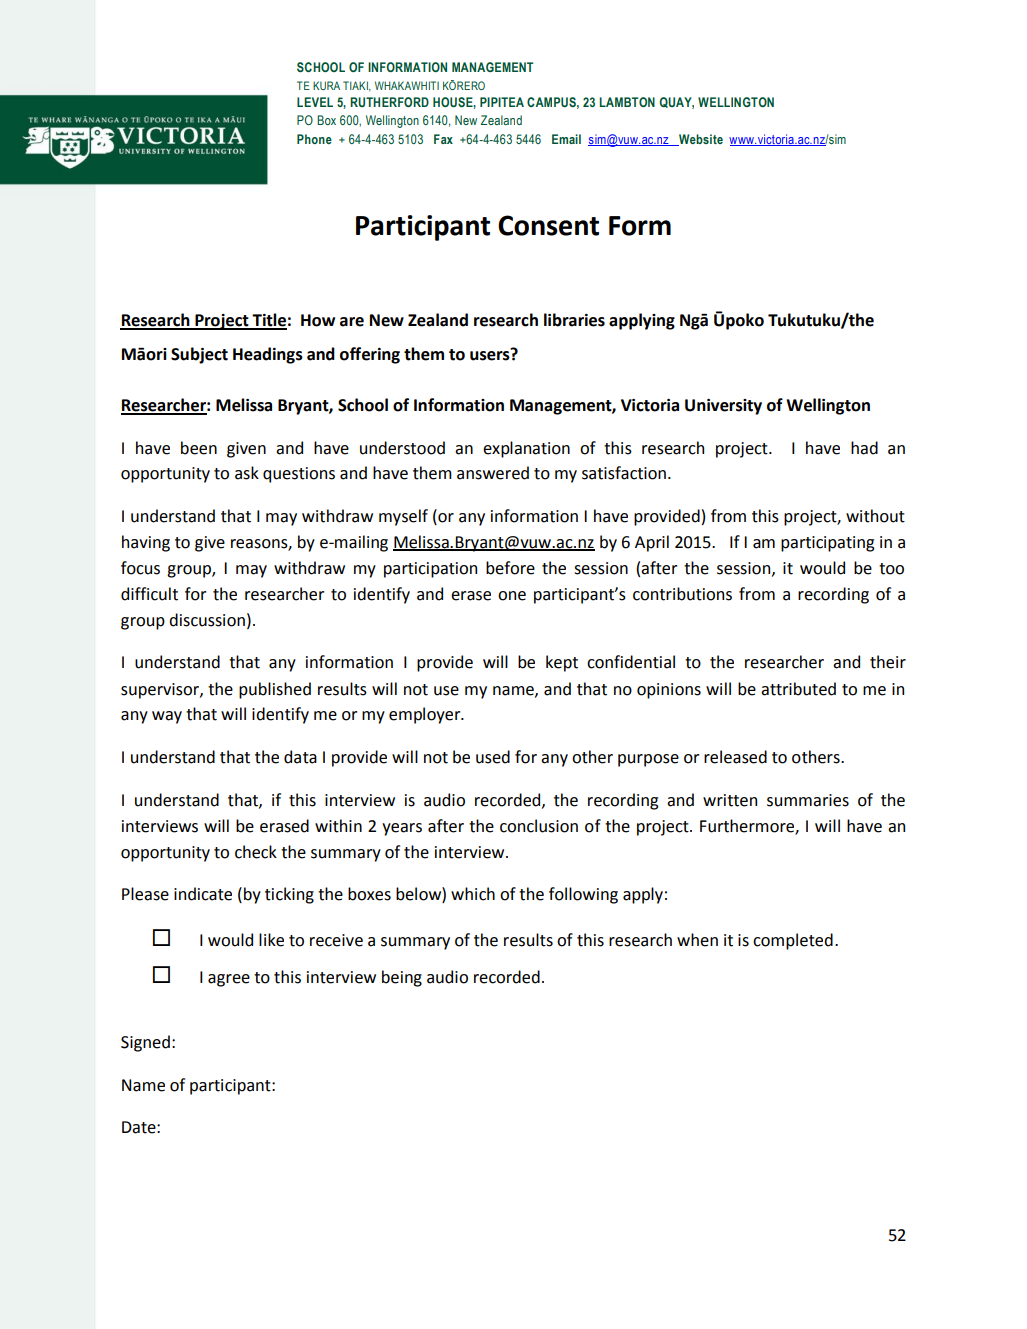 The image size is (1027, 1329). Describe the element at coordinates (566, 139) in the page. I see `Email` at that location.
